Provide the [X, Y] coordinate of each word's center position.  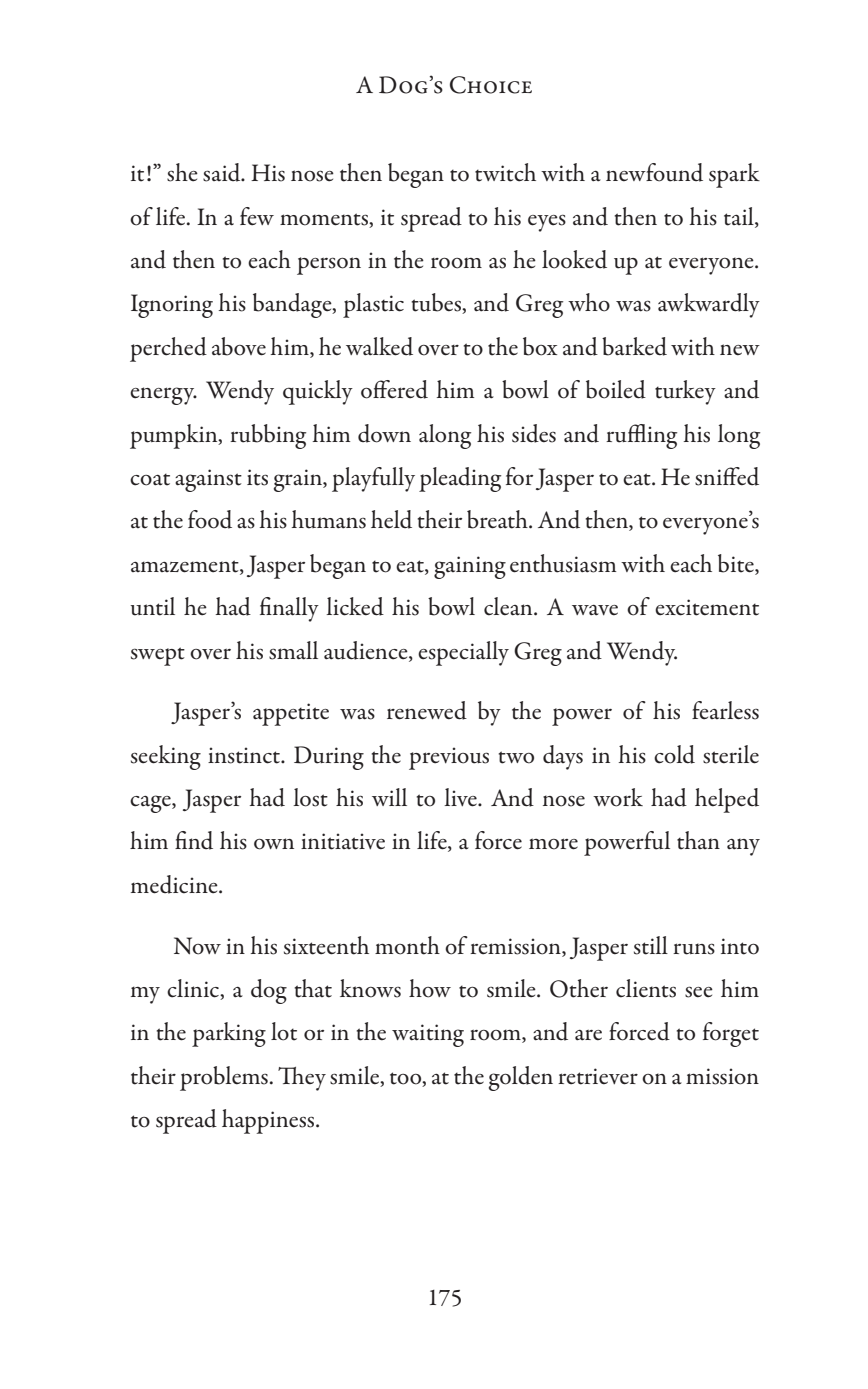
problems [224, 1078]
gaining [470, 567]
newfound [654, 172]
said [223, 172]
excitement [707, 607]
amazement [186, 566]
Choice [491, 85]
